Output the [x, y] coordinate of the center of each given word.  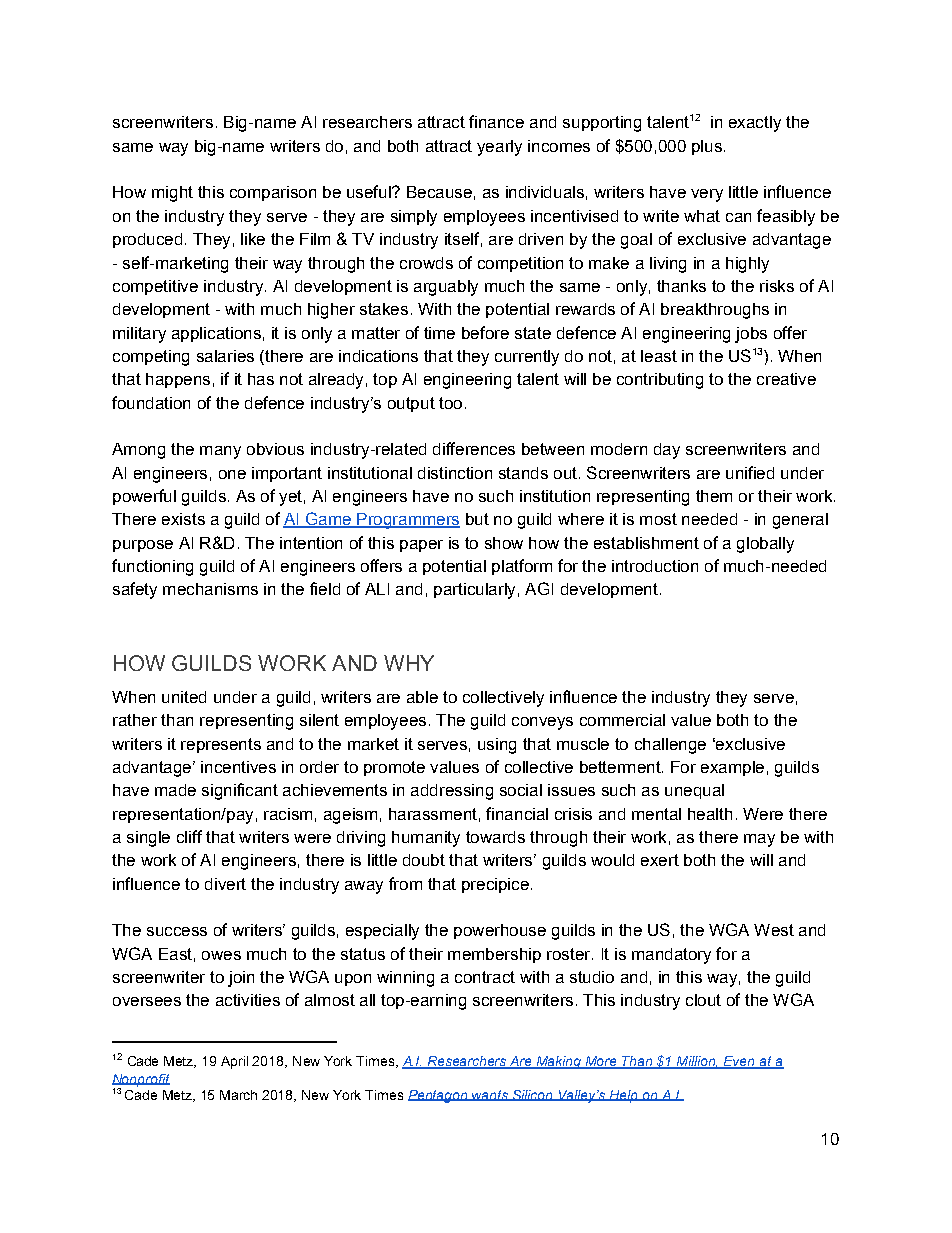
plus [707, 147]
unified [750, 472]
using [497, 746]
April [234, 1062]
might [172, 194]
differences [474, 448]
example [732, 768]
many [220, 452]
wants [491, 1095]
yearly [499, 148]
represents [221, 745]
